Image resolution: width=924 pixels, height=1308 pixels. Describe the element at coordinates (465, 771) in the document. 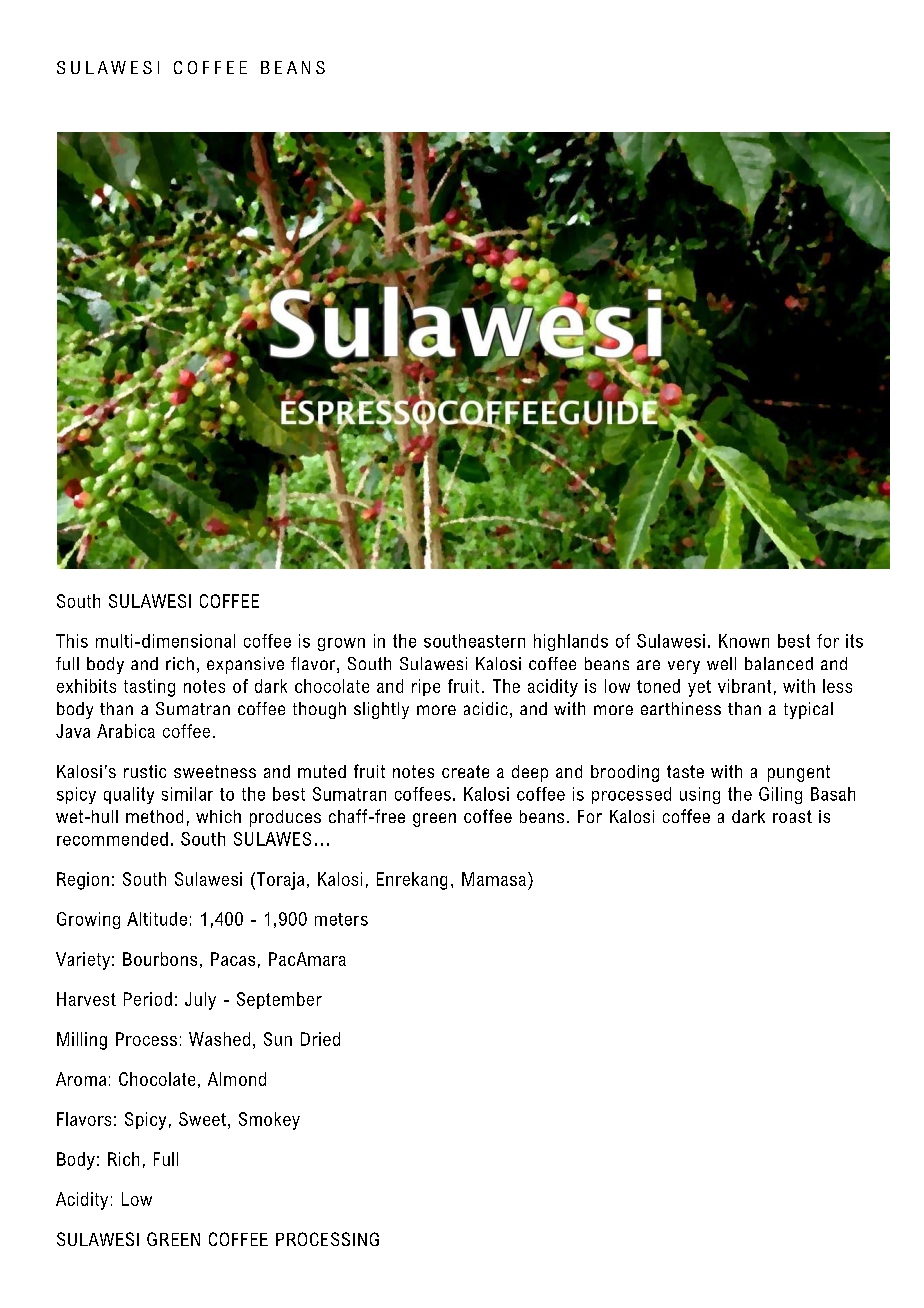

I see `create` at that location.
